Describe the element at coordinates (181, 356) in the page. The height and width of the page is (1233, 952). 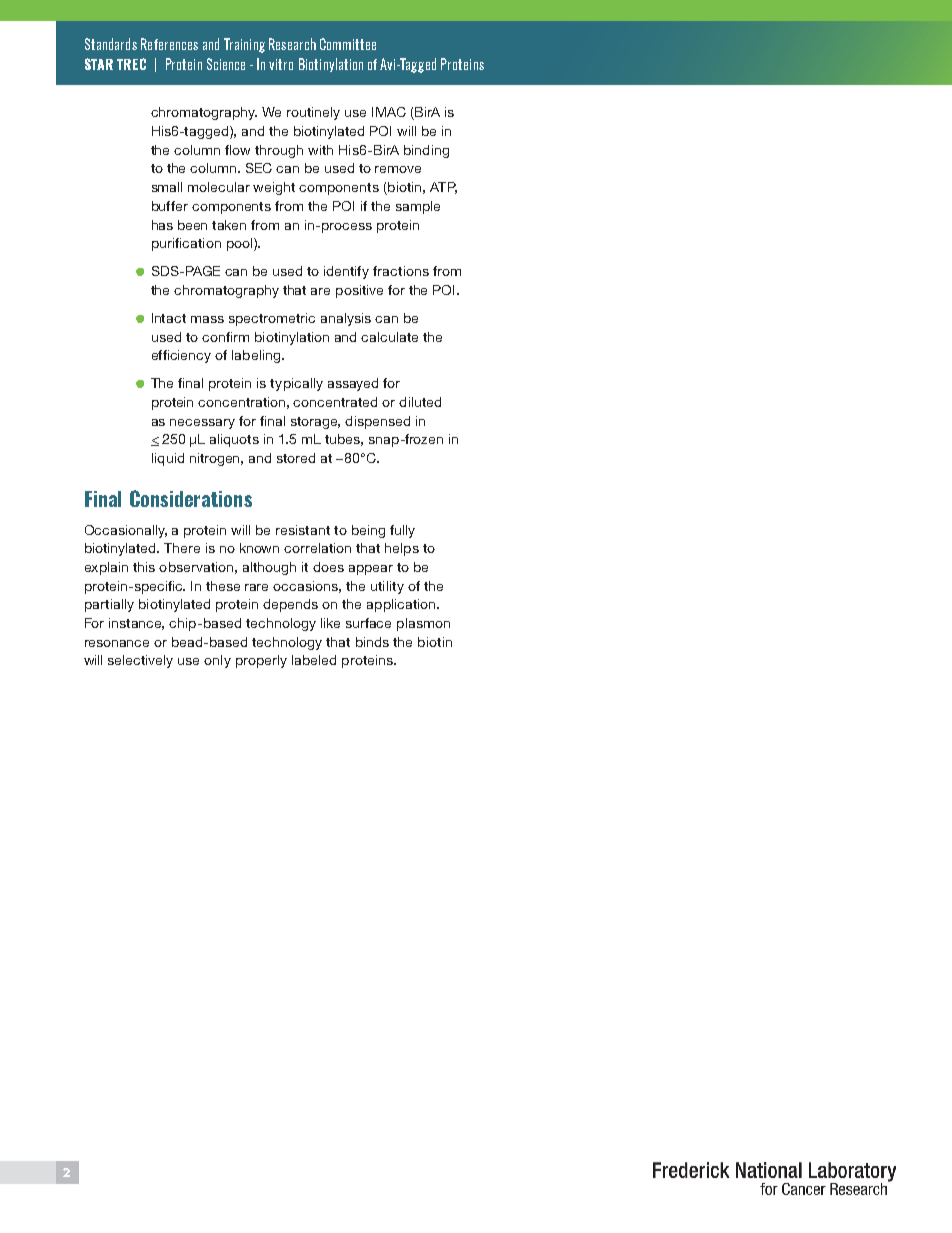
I see `efficiency` at that location.
